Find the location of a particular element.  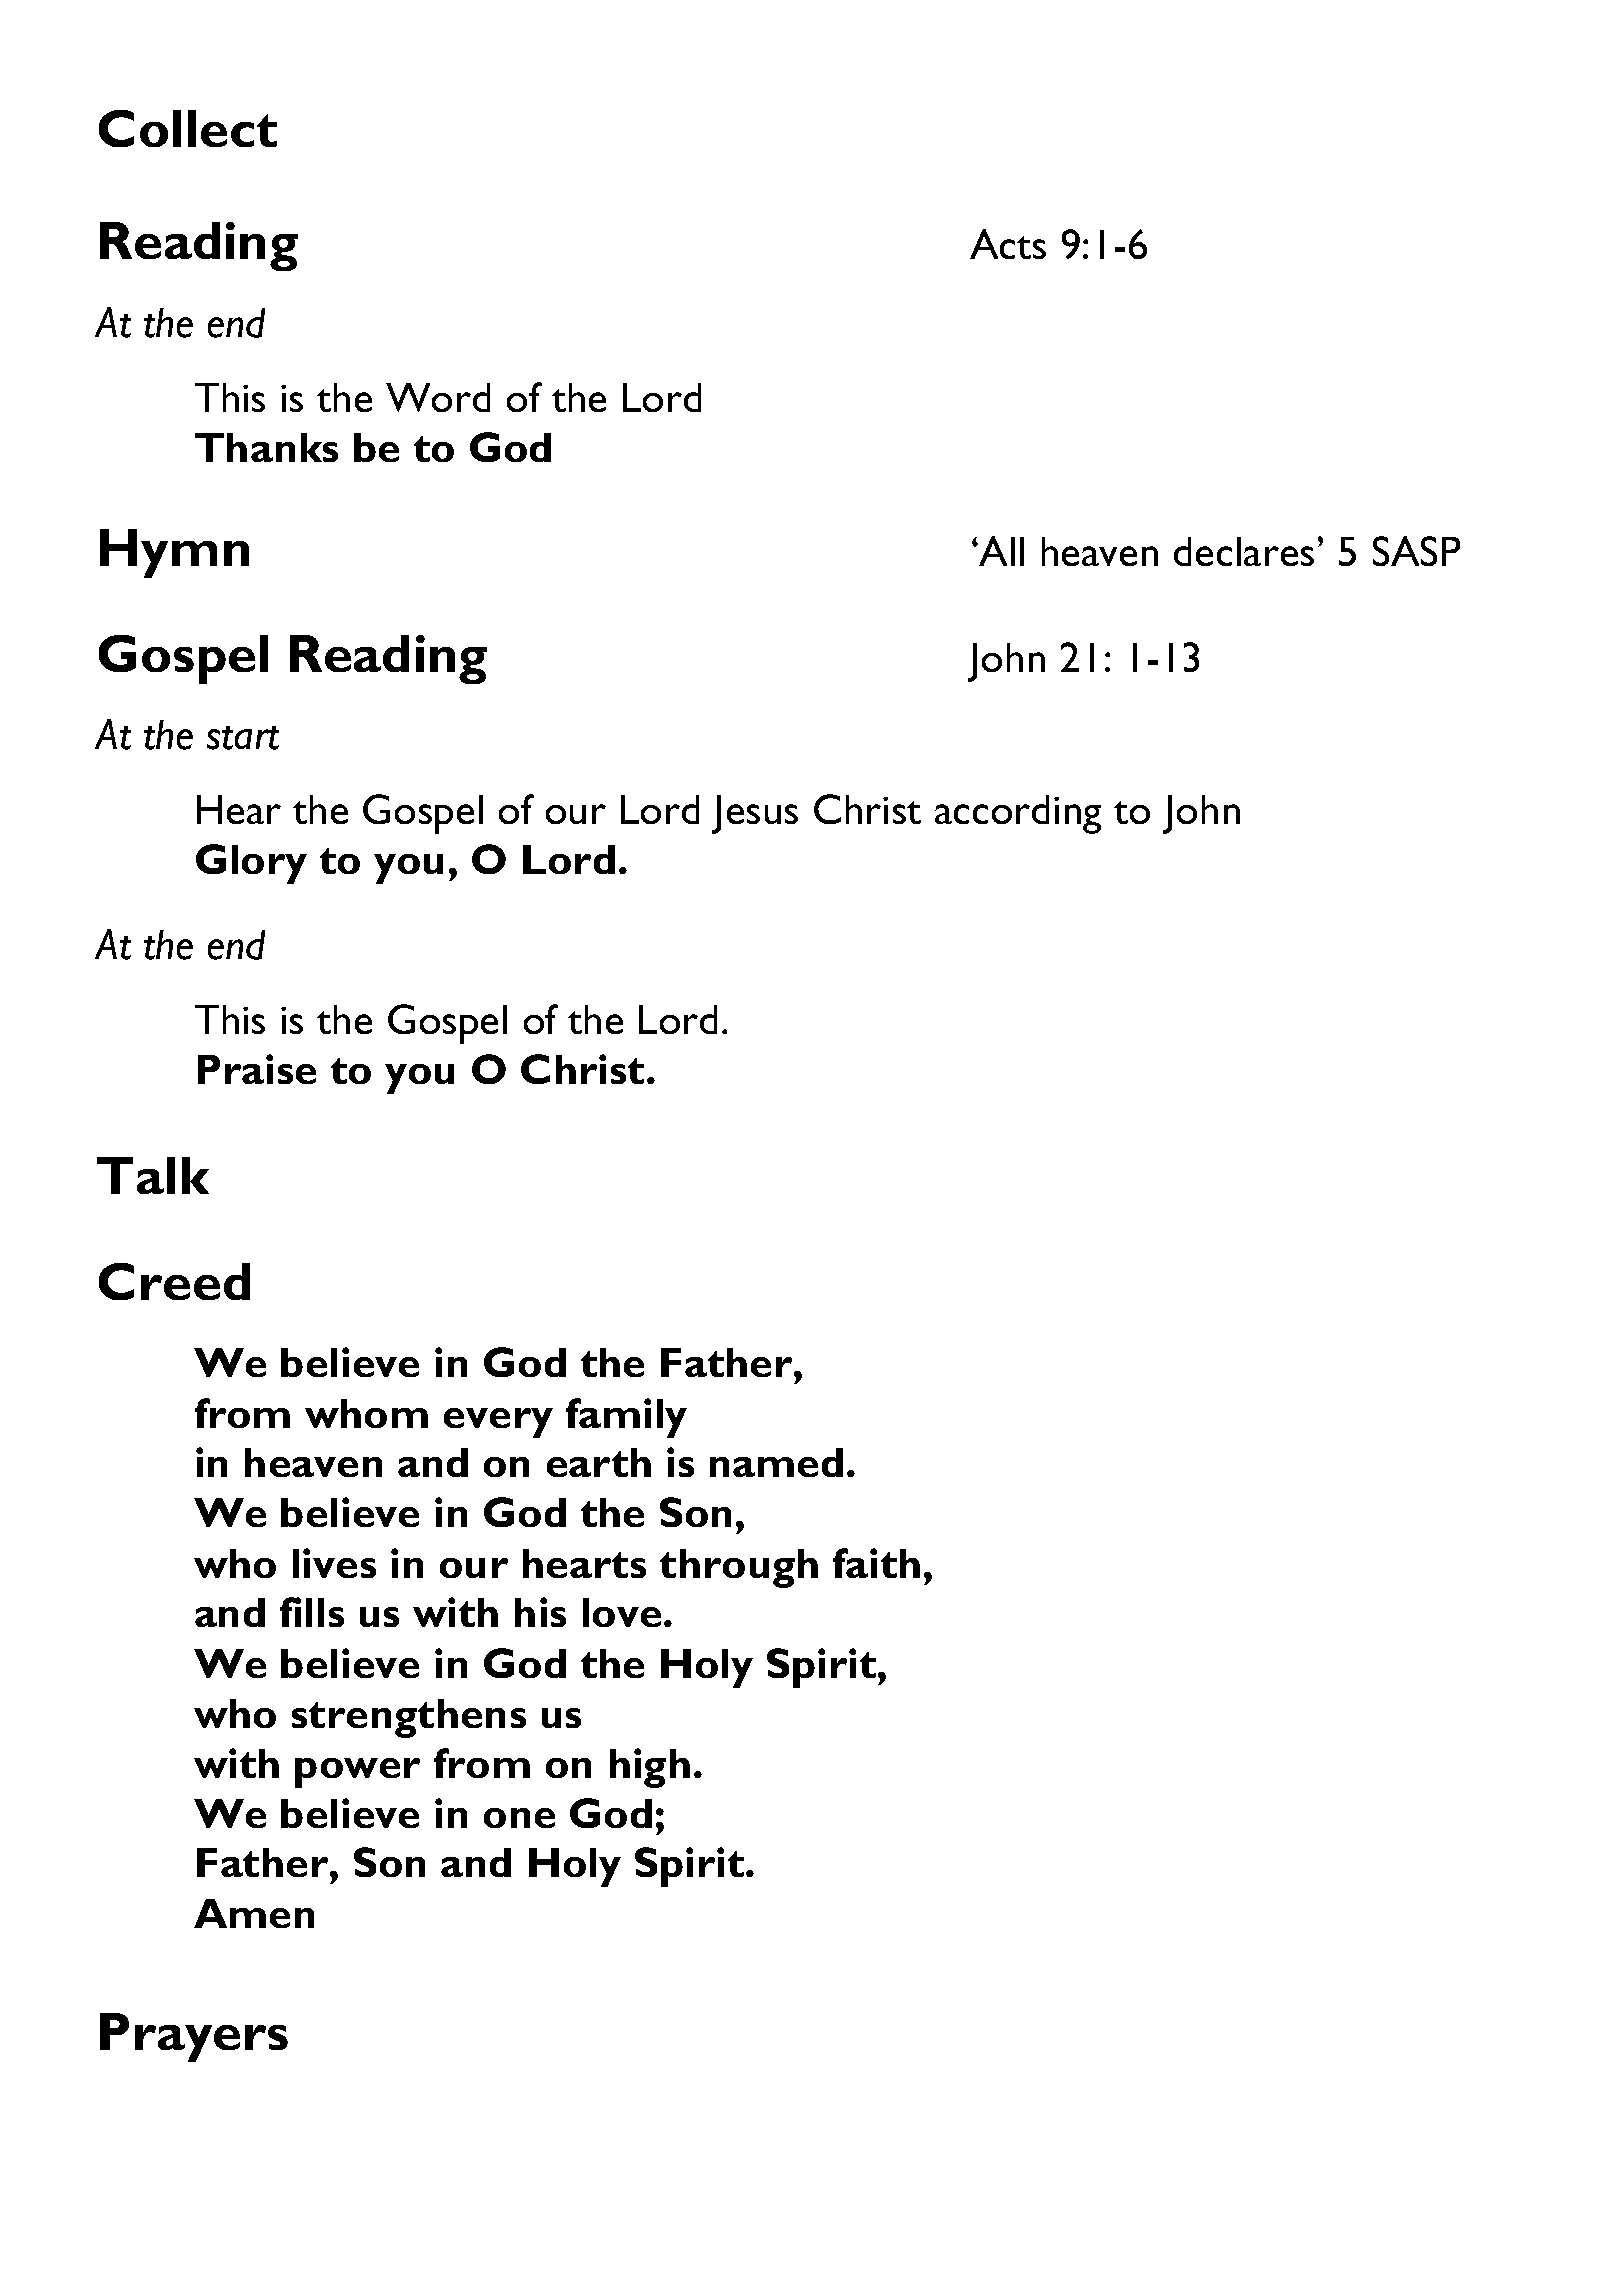

Amen is located at coordinates (254, 1913).
